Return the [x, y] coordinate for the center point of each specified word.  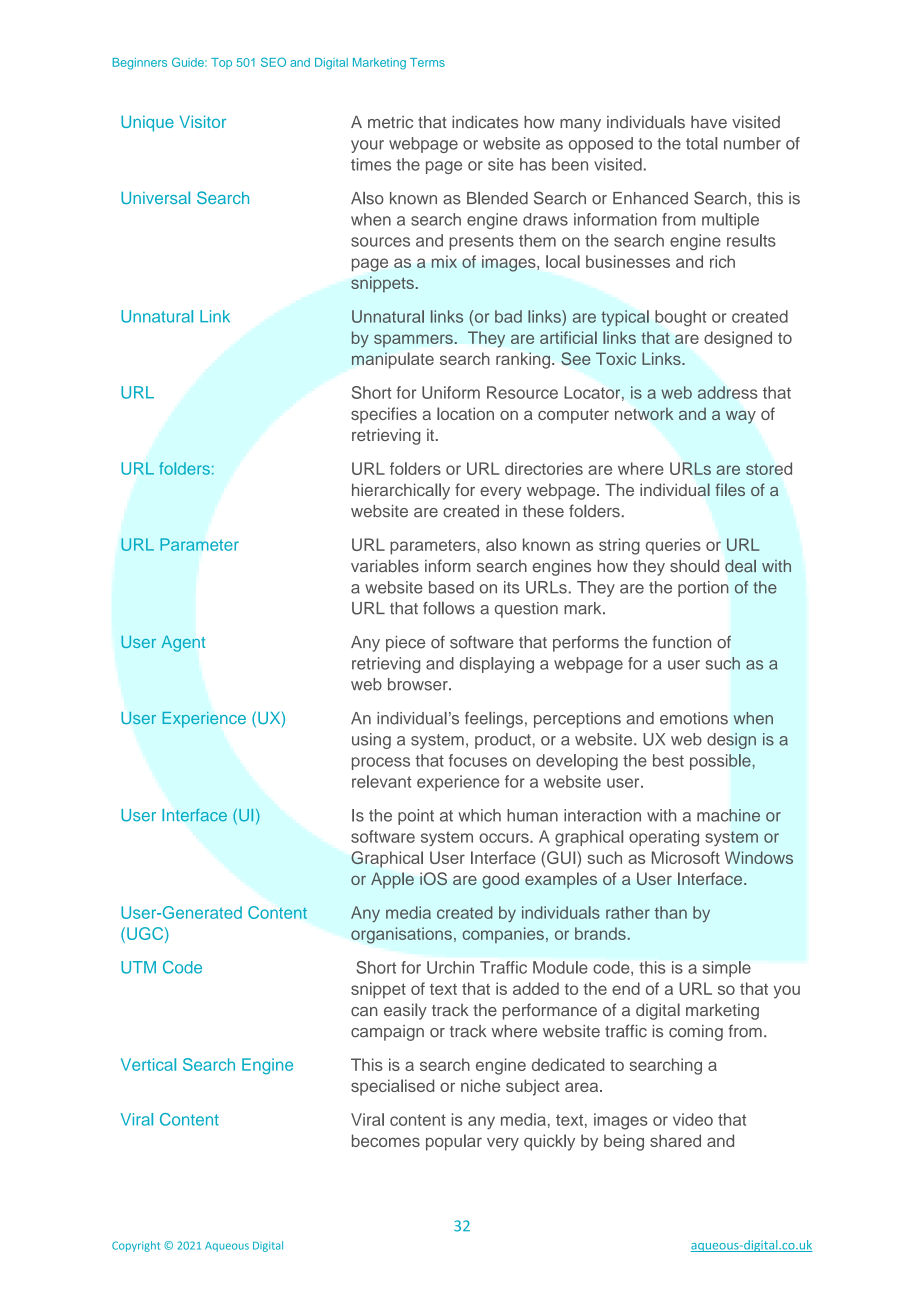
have [709, 122]
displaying [497, 665]
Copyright [136, 1246]
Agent [183, 644]
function [681, 642]
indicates [485, 122]
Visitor [203, 121]
